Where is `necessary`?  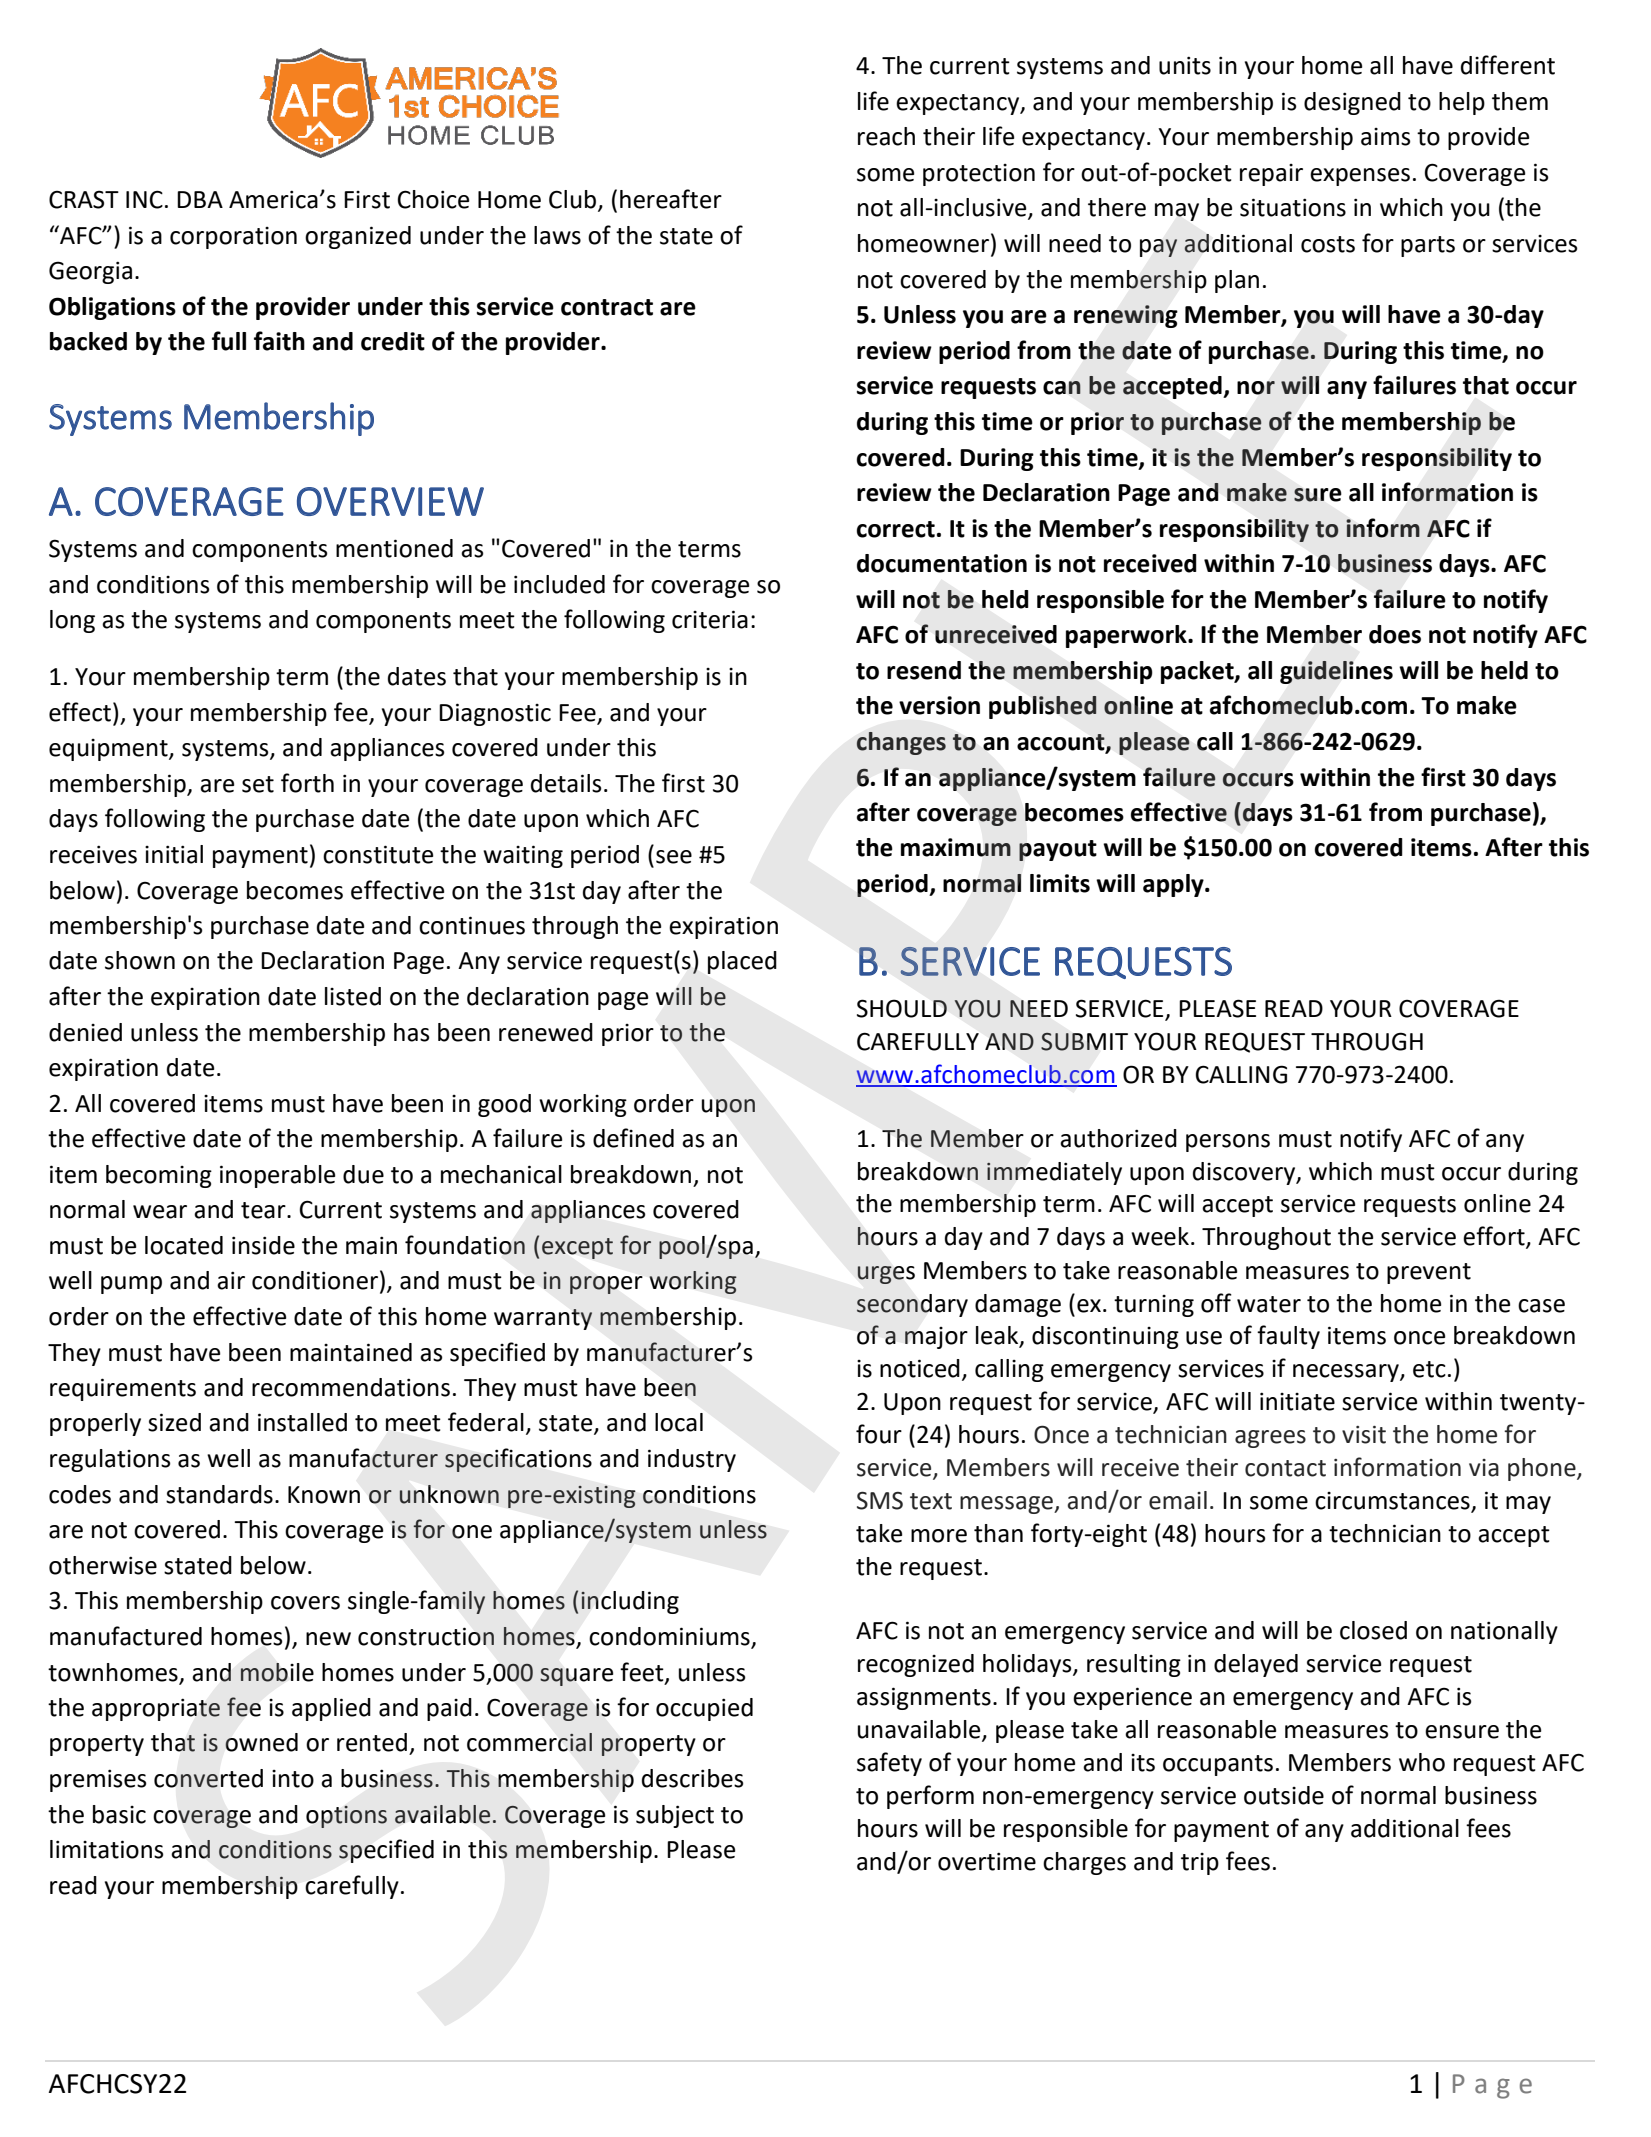
necessary is located at coordinates (1347, 1373).
